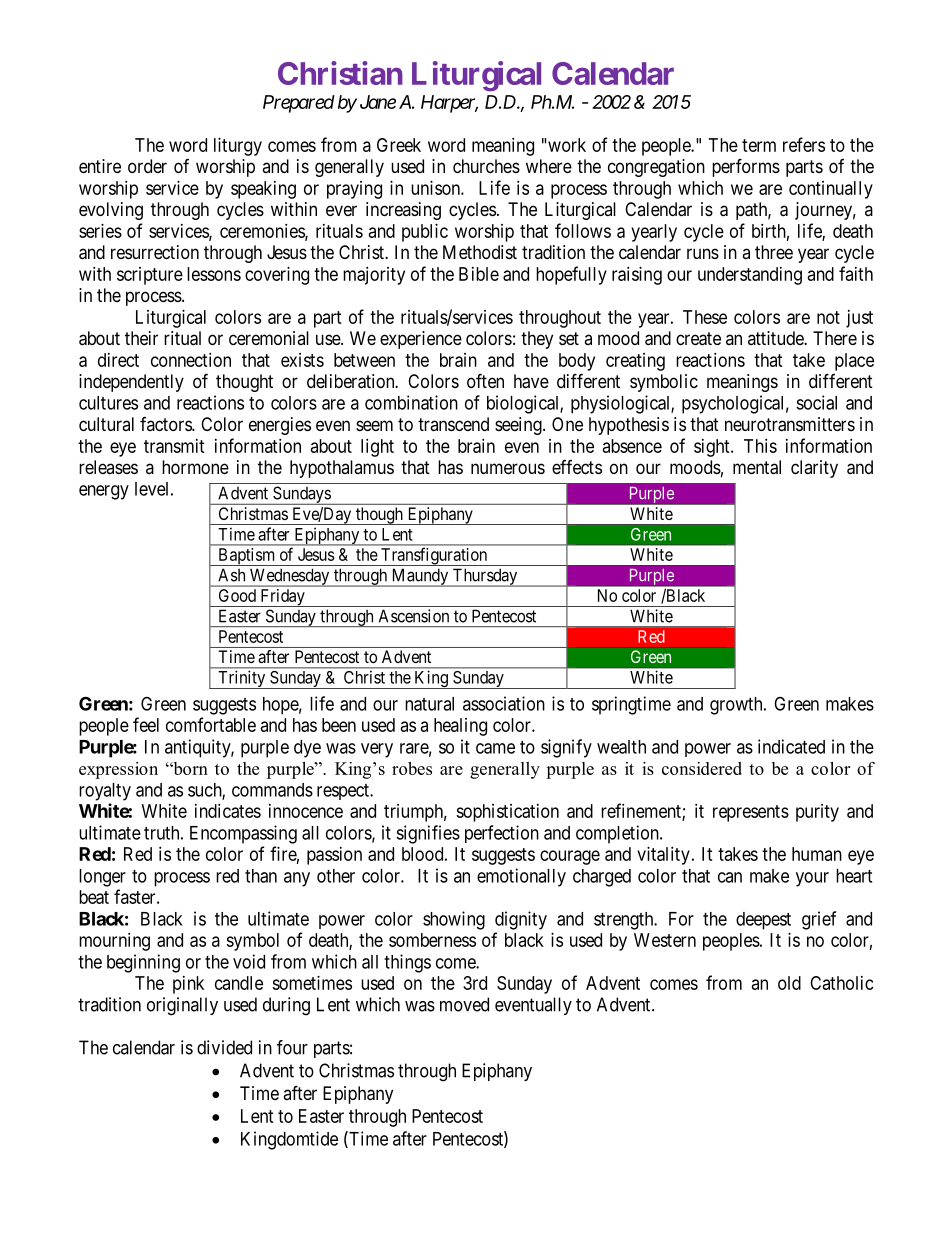 The height and width of the screenshot is (1233, 952). Describe the element at coordinates (464, 1004) in the screenshot. I see `moved` at that location.
